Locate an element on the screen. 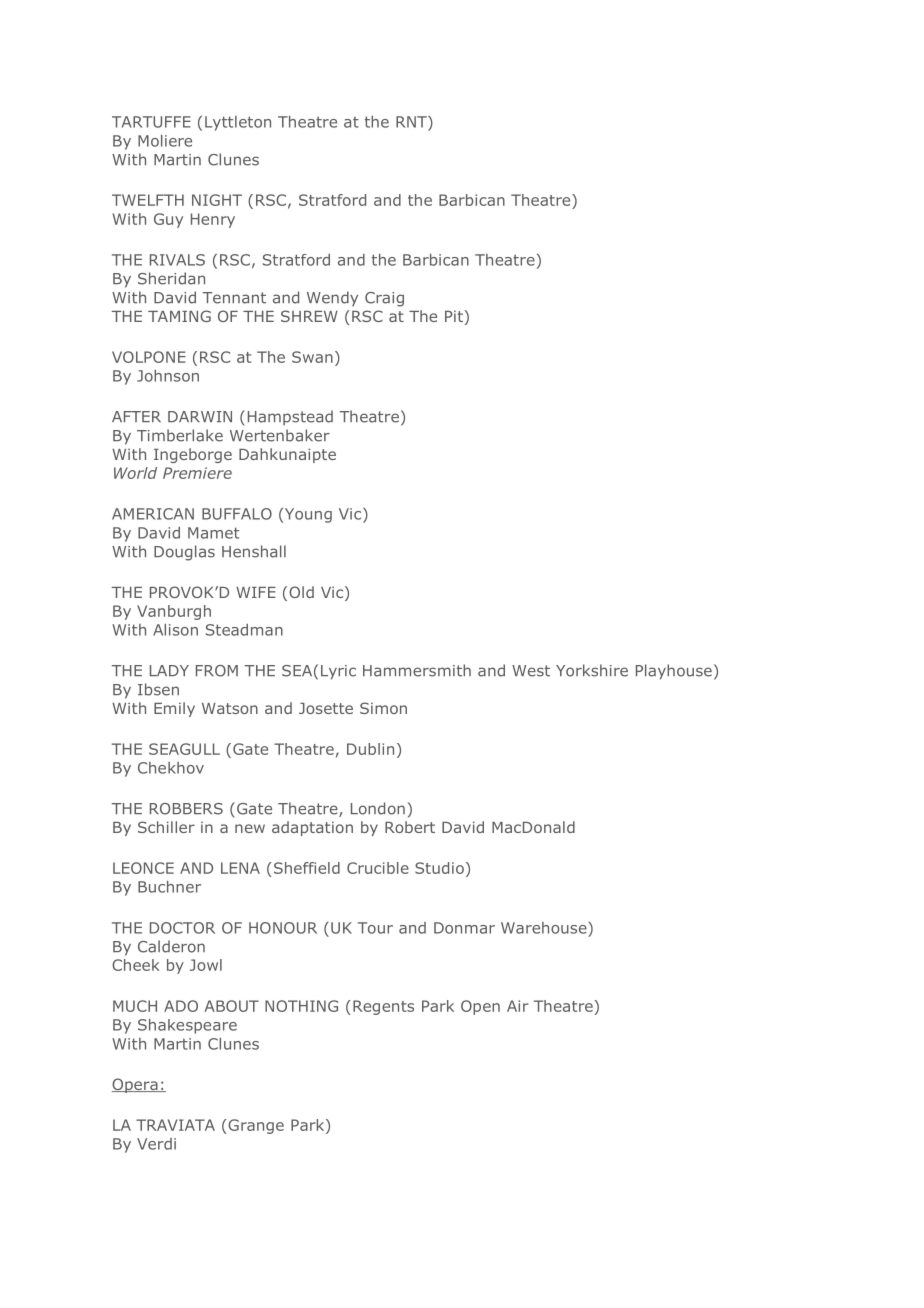 Image resolution: width=924 pixels, height=1308 pixels. Opera is located at coordinates (136, 1085).
